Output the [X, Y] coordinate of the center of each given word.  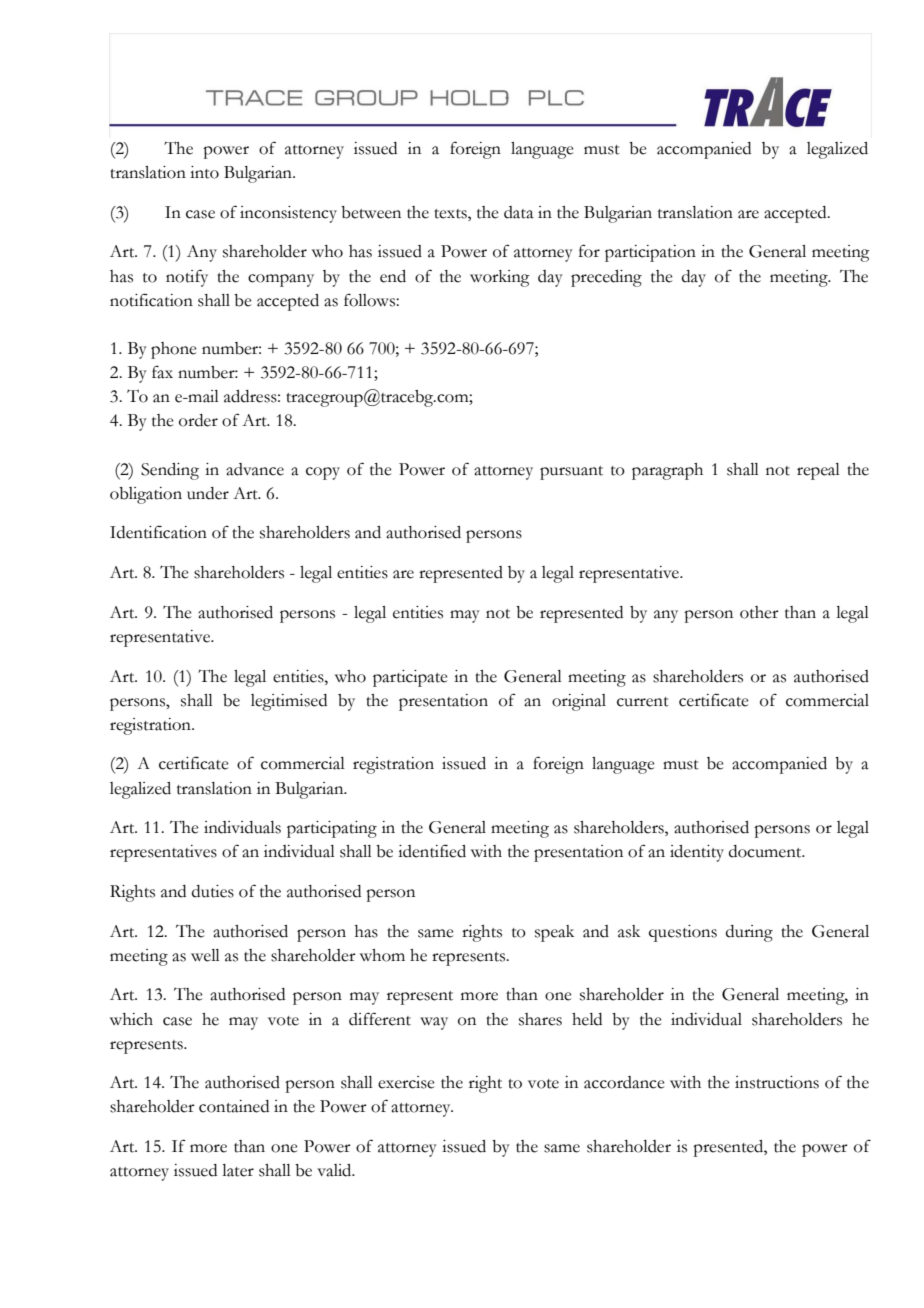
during [749, 933]
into [204, 172]
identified [432, 851]
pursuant [571, 473]
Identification [158, 532]
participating [332, 829]
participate [410, 678]
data [519, 212]
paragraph [667, 471]
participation [650, 253]
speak [554, 933]
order [198, 420]
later [238, 1170]
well [205, 955]
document [766, 851]
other [759, 612]
